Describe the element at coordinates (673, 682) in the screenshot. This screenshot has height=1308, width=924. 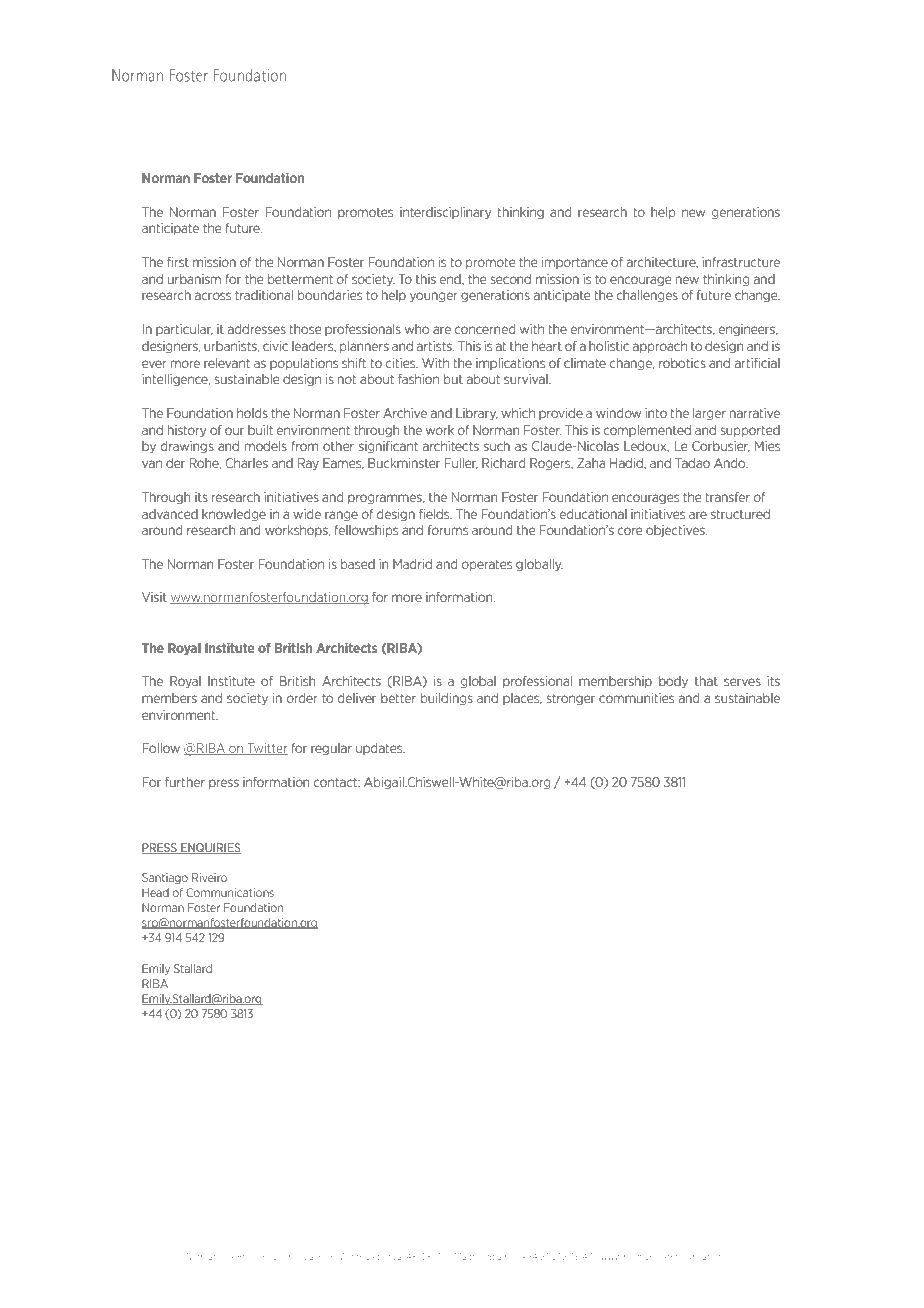
I see `body` at that location.
